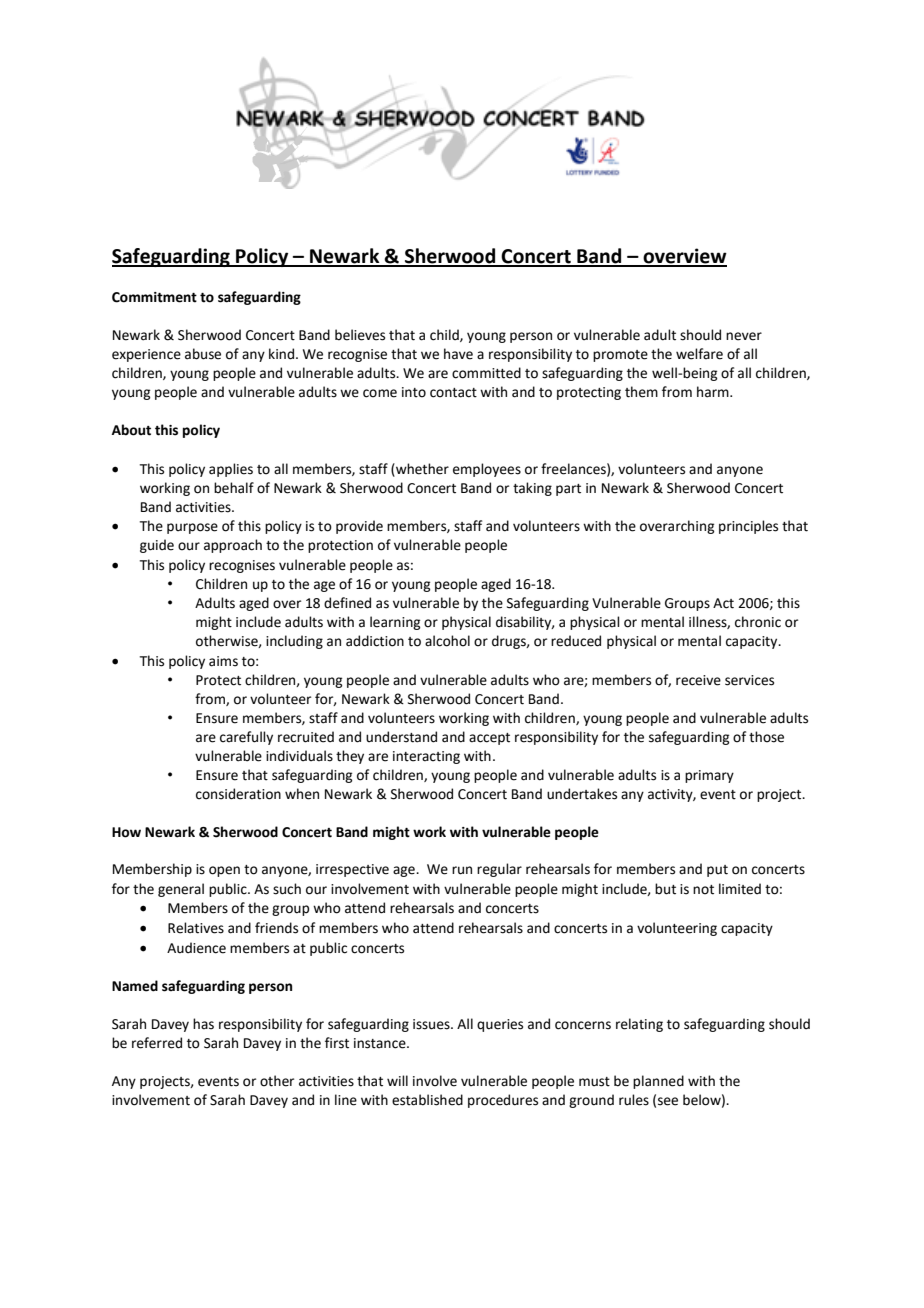 Image resolution: width=924 pixels, height=1308 pixels. I want to click on planned, so click(658, 1082).
